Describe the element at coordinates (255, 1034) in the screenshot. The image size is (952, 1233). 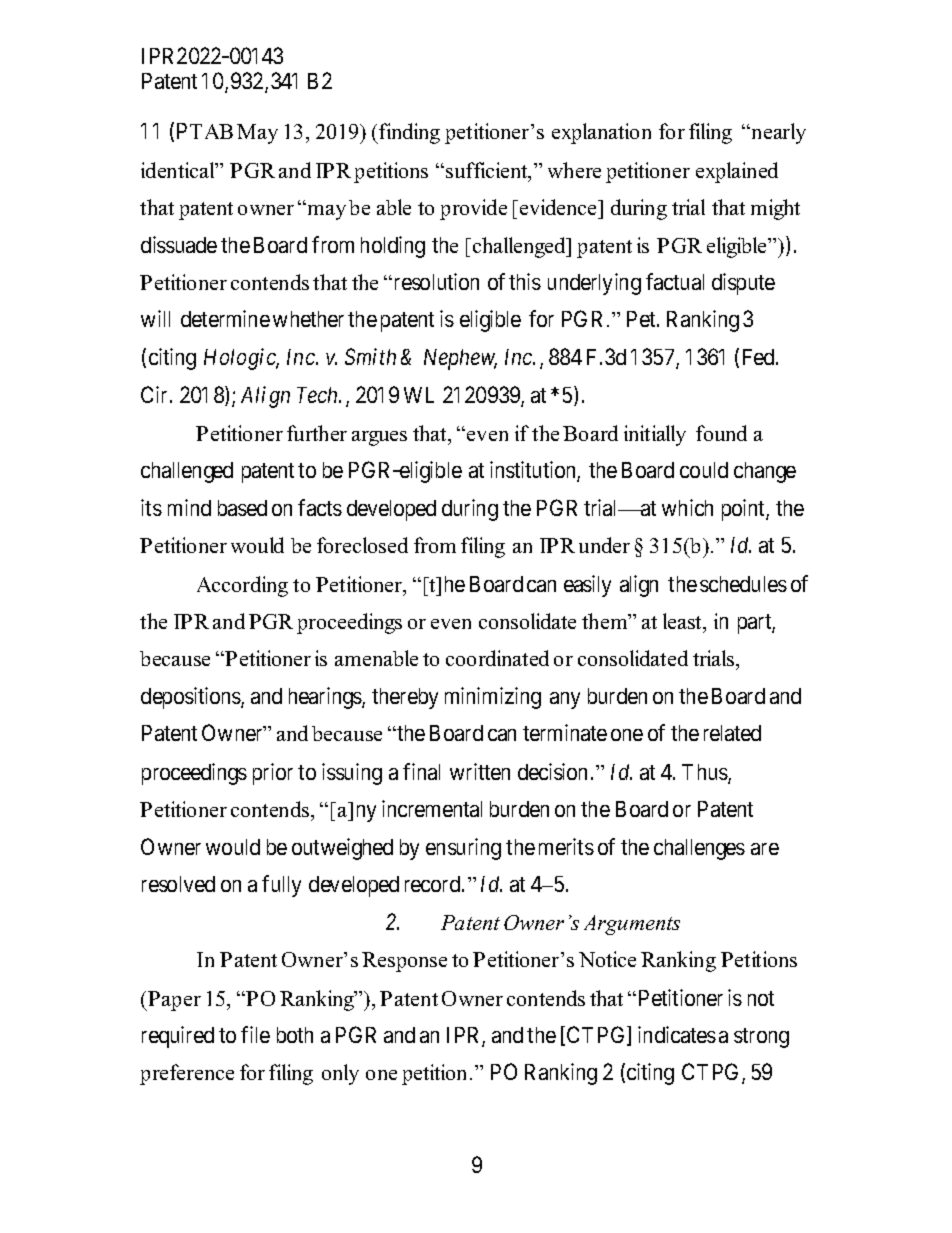
I see `file` at that location.
